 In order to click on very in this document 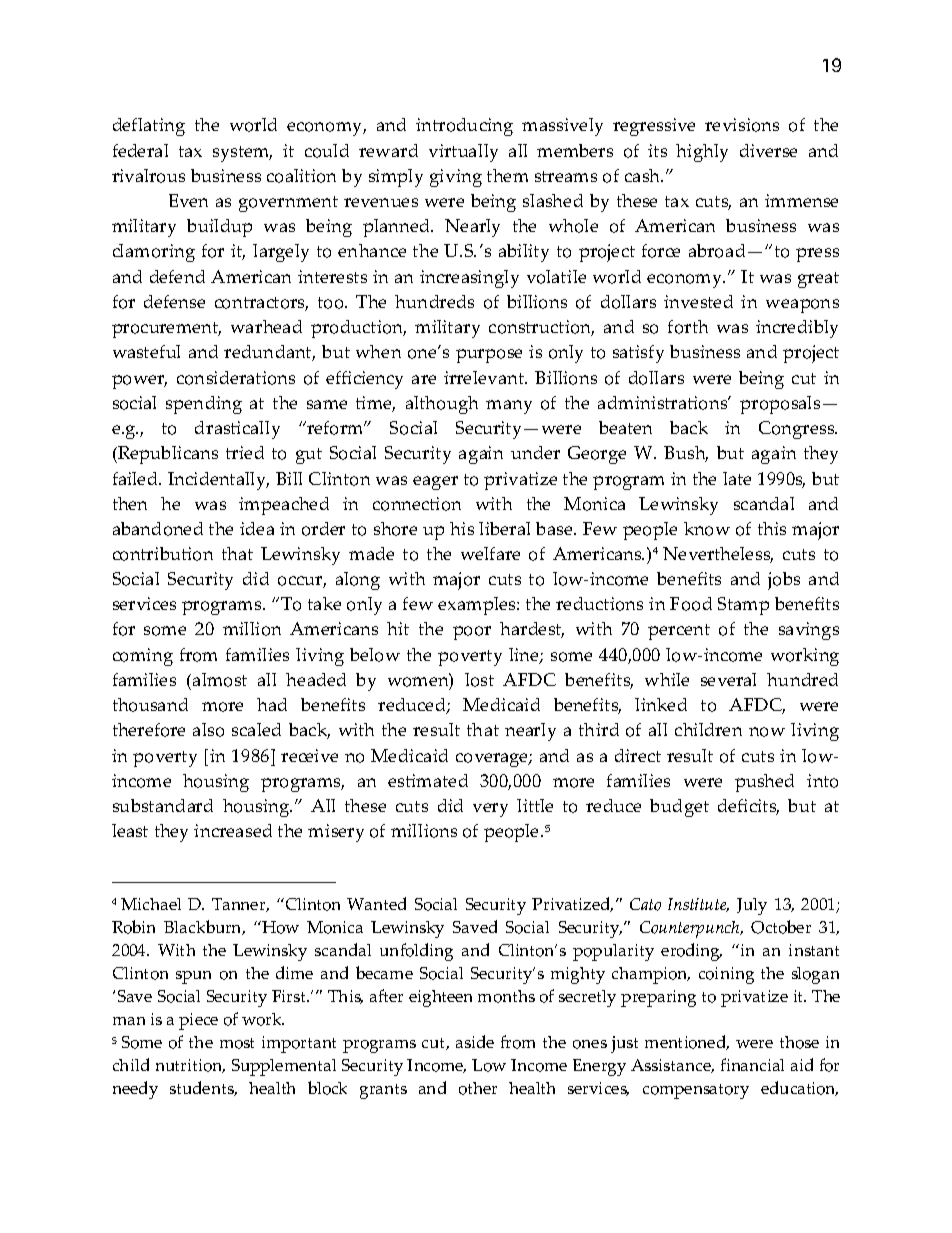, I will do `click(490, 810)`.
